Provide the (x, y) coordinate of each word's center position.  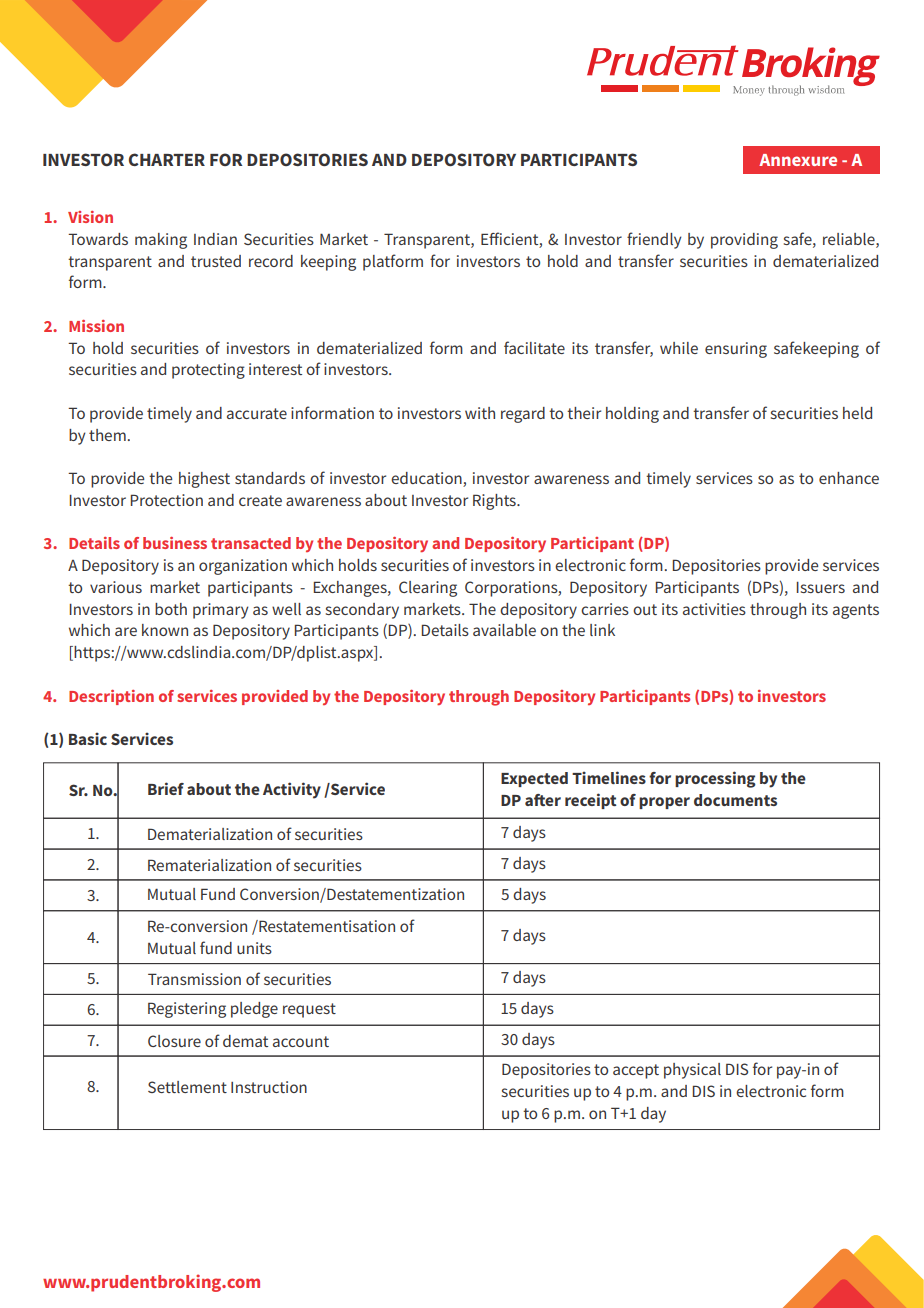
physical (692, 1071)
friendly (654, 240)
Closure (174, 1041)
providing (744, 241)
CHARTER (167, 159)
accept (636, 1071)
